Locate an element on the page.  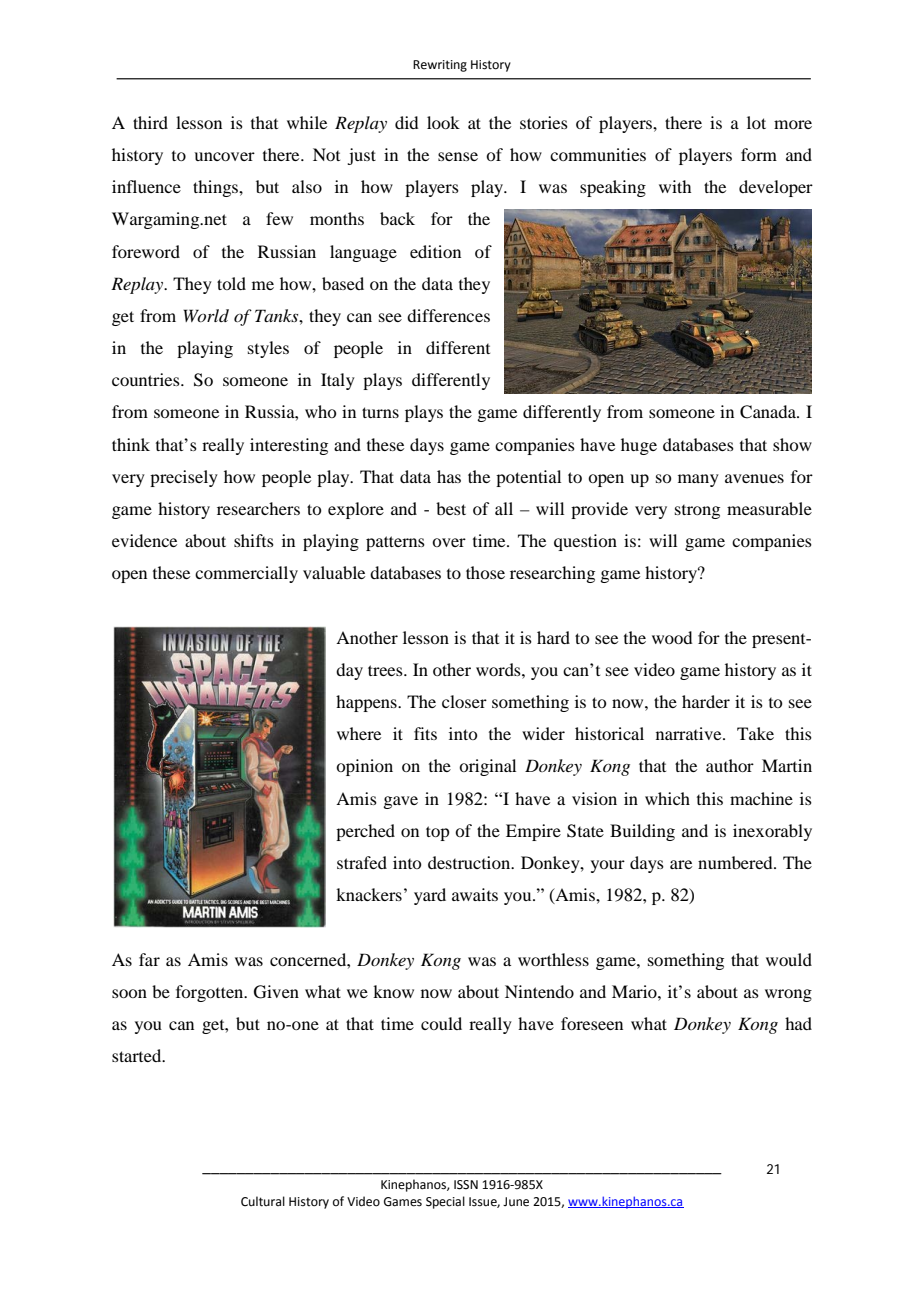
look is located at coordinates (443, 122).
